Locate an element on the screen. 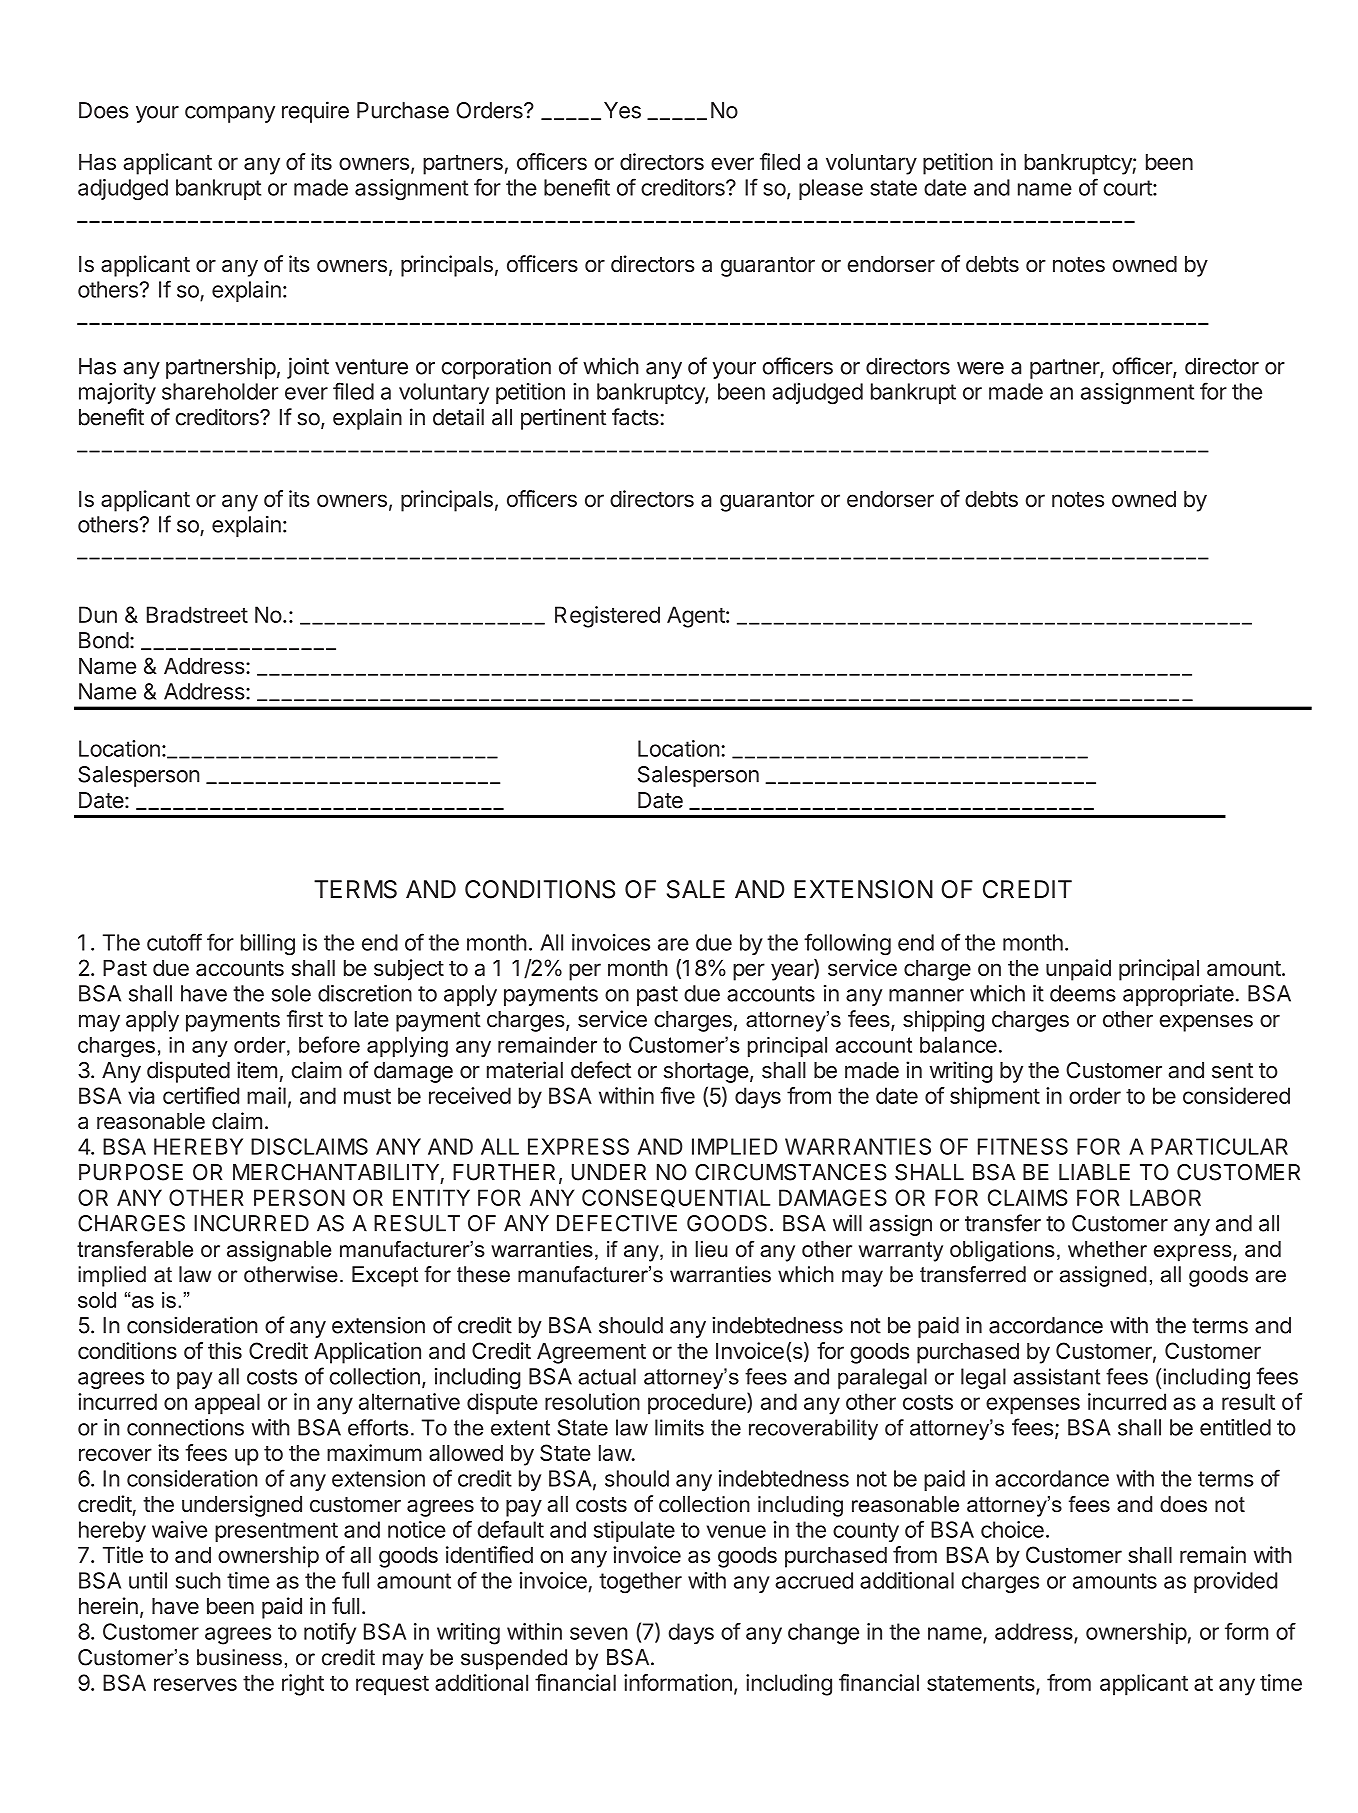 Image resolution: width=1358 pixels, height=1813 pixels. following is located at coordinates (847, 944).
